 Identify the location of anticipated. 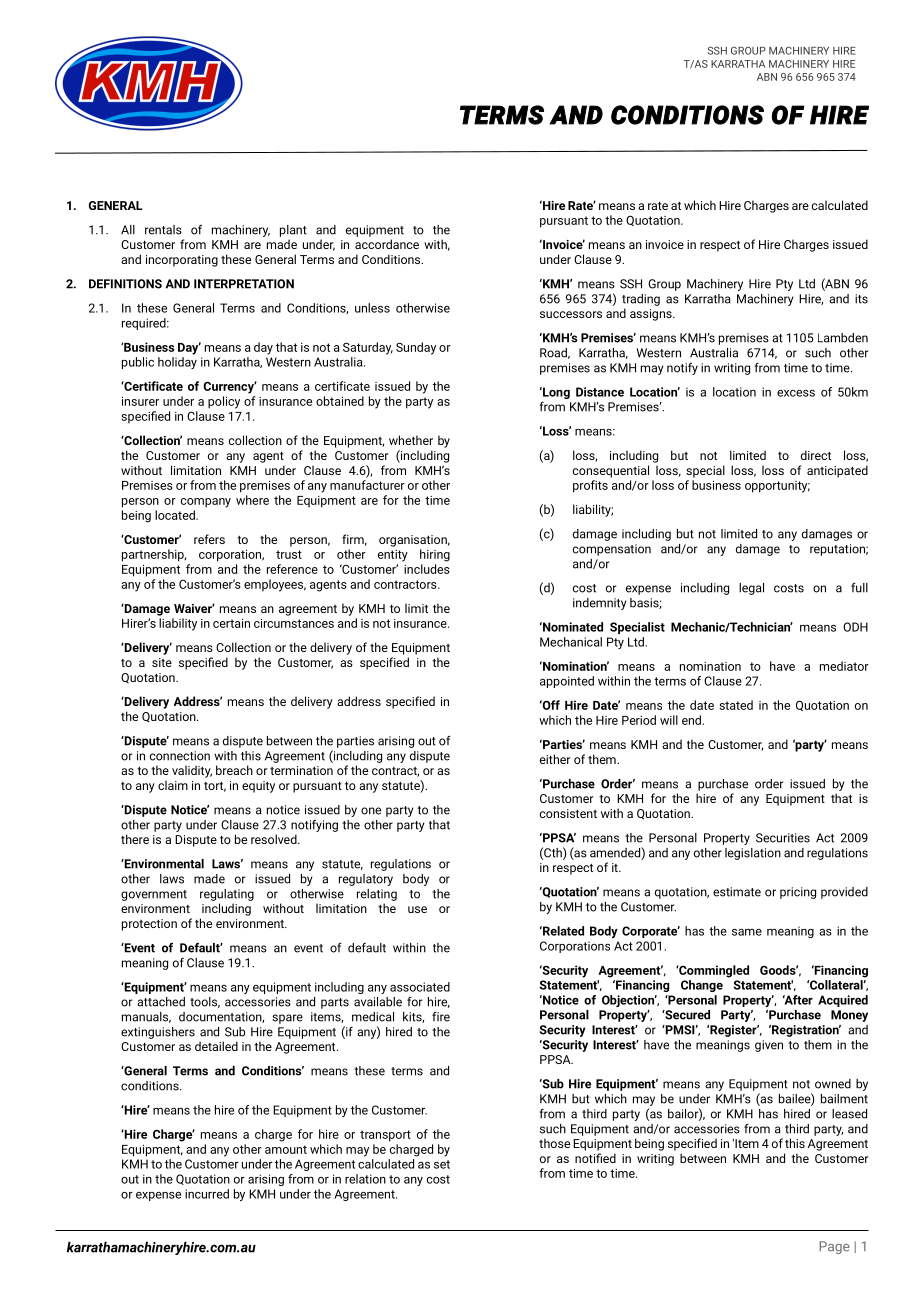
(837, 471).
